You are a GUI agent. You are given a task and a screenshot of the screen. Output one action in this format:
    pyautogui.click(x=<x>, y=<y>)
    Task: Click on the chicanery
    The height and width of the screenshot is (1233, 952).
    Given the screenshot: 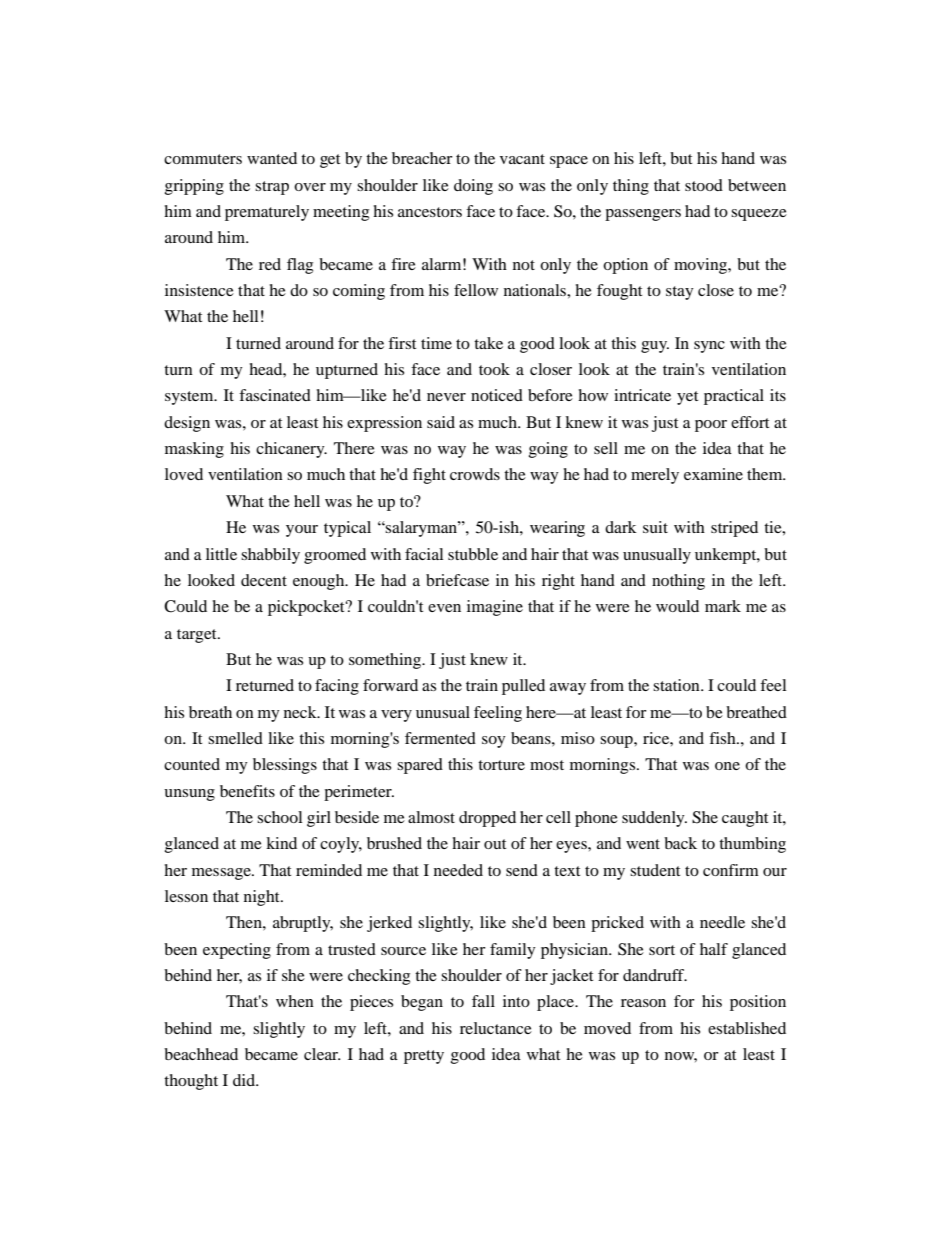 What is the action you would take?
    pyautogui.click(x=291, y=450)
